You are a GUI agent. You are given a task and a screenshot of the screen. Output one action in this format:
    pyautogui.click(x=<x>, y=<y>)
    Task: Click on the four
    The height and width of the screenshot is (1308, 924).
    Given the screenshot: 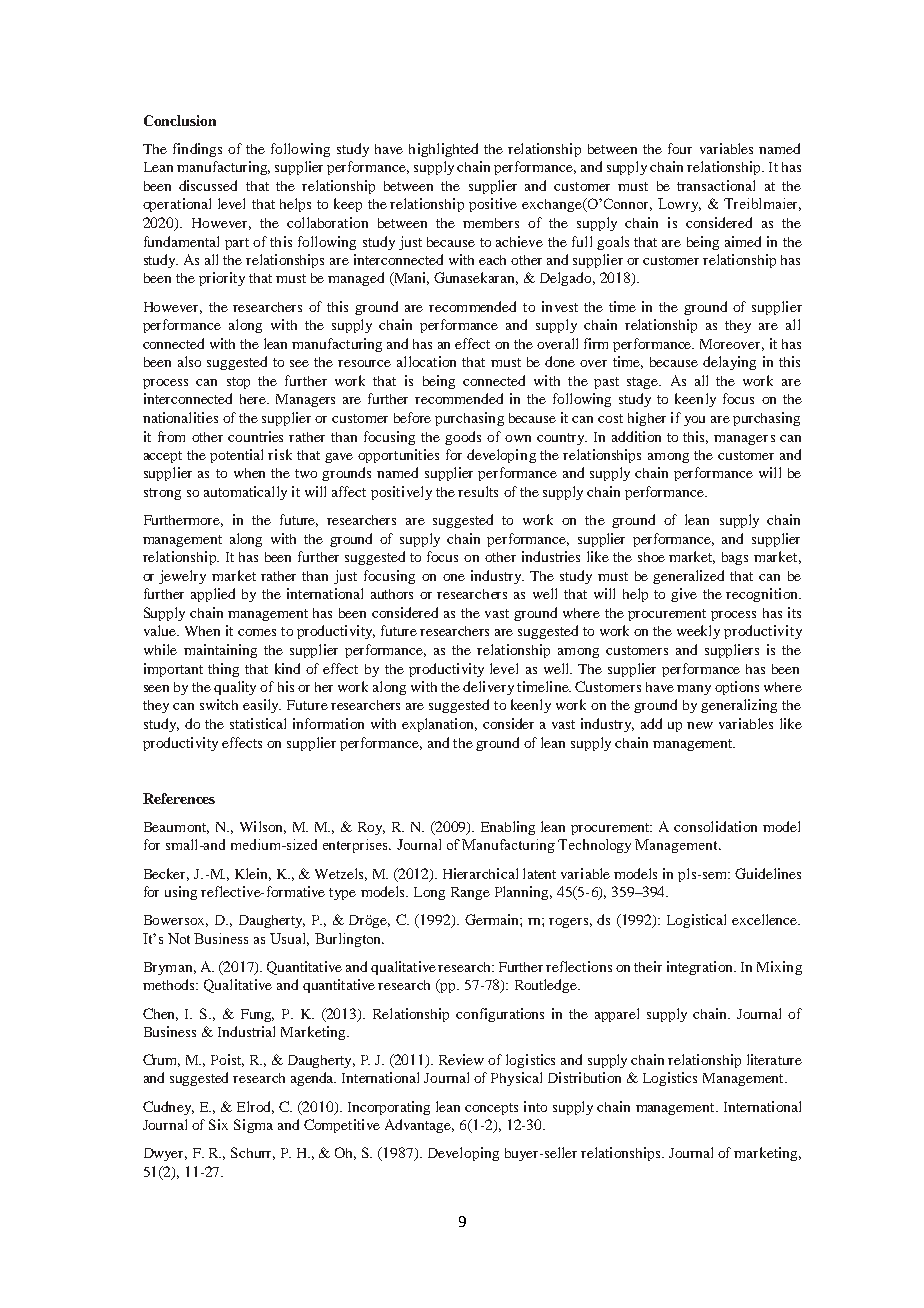 What is the action you would take?
    pyautogui.click(x=680, y=148)
